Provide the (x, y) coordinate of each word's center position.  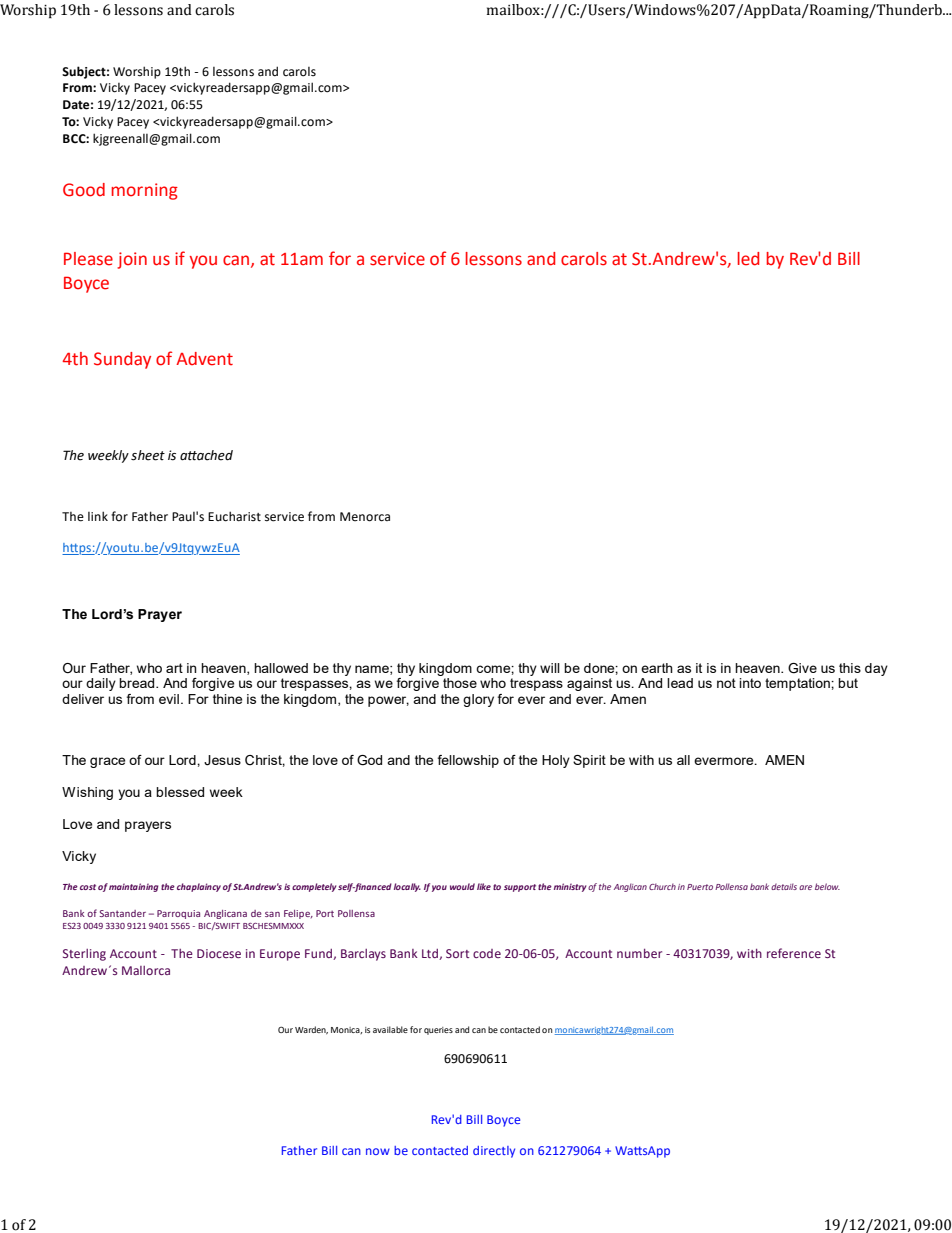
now (378, 1151)
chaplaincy (199, 887)
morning (144, 191)
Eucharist (234, 516)
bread (138, 683)
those (460, 683)
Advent (204, 359)
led (748, 259)
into (750, 683)
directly (494, 1152)
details (784, 886)
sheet (148, 455)
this (850, 668)
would (462, 886)
